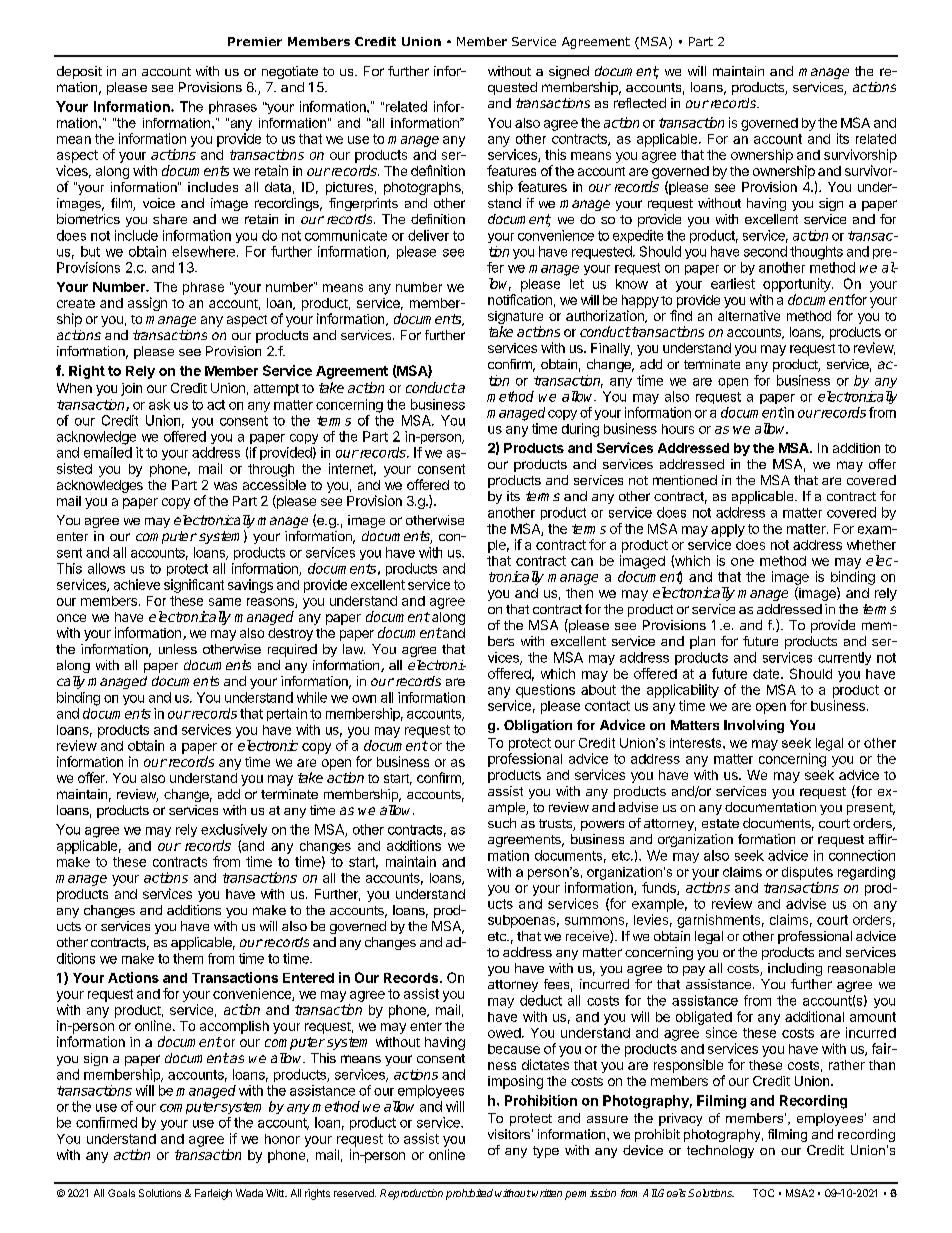 The height and width of the screenshot is (1233, 952). What do you see at coordinates (640, 103) in the screenshot?
I see `reflected` at bounding box center [640, 103].
